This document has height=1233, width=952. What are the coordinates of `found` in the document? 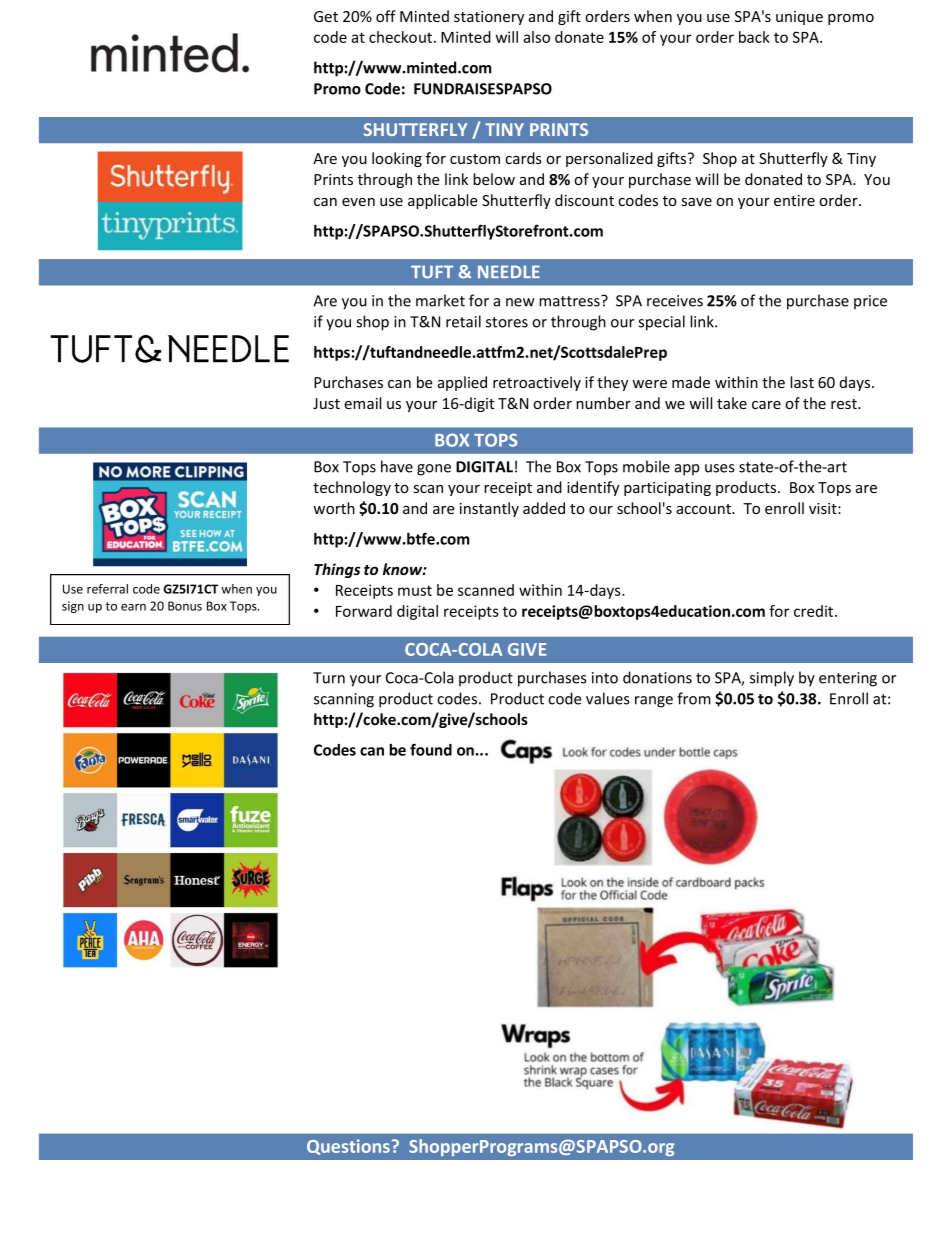 It's located at (431, 749).
